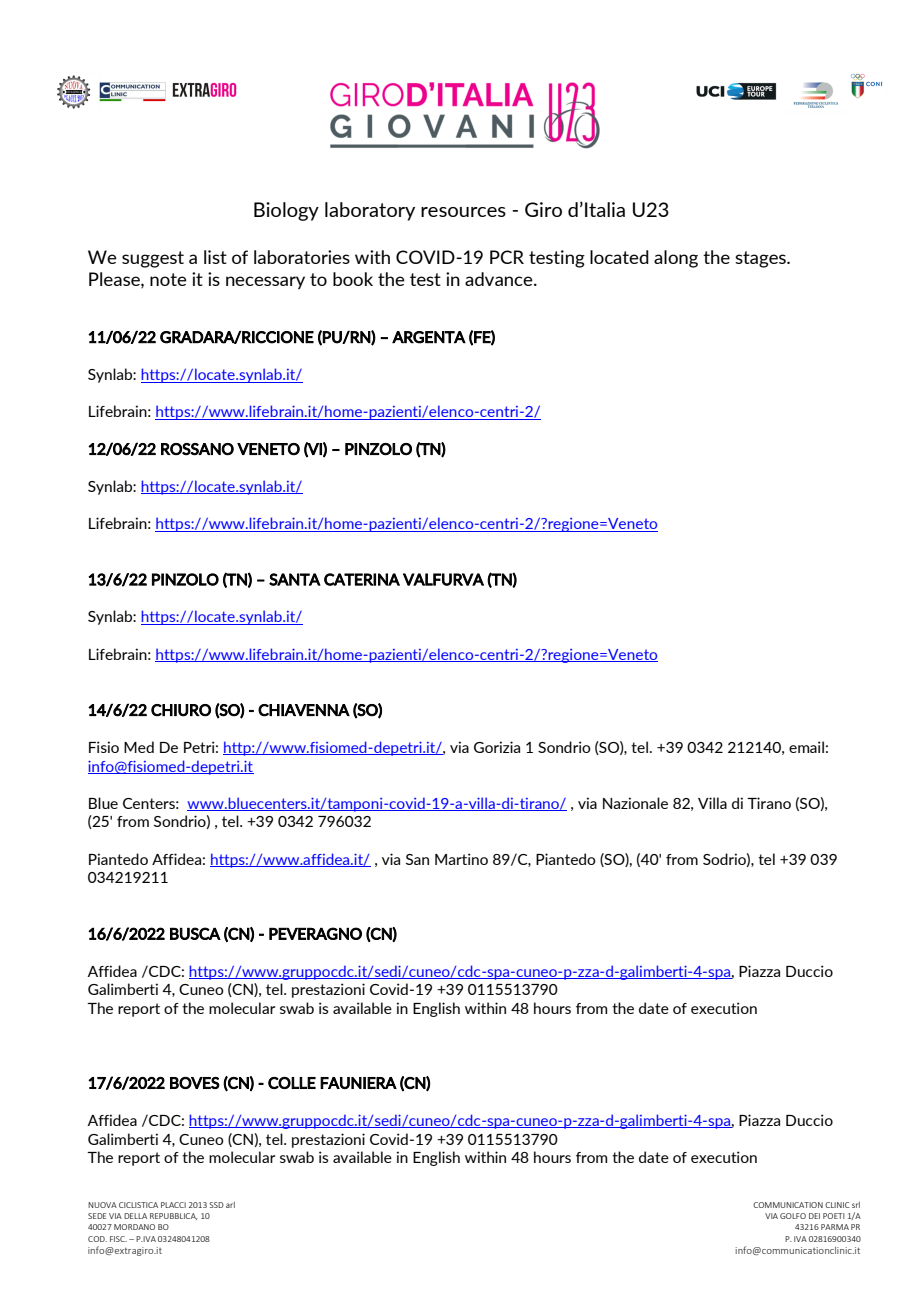 Image resolution: width=924 pixels, height=1308 pixels. Describe the element at coordinates (362, 579) in the screenshot. I see `CATERINA` at that location.
